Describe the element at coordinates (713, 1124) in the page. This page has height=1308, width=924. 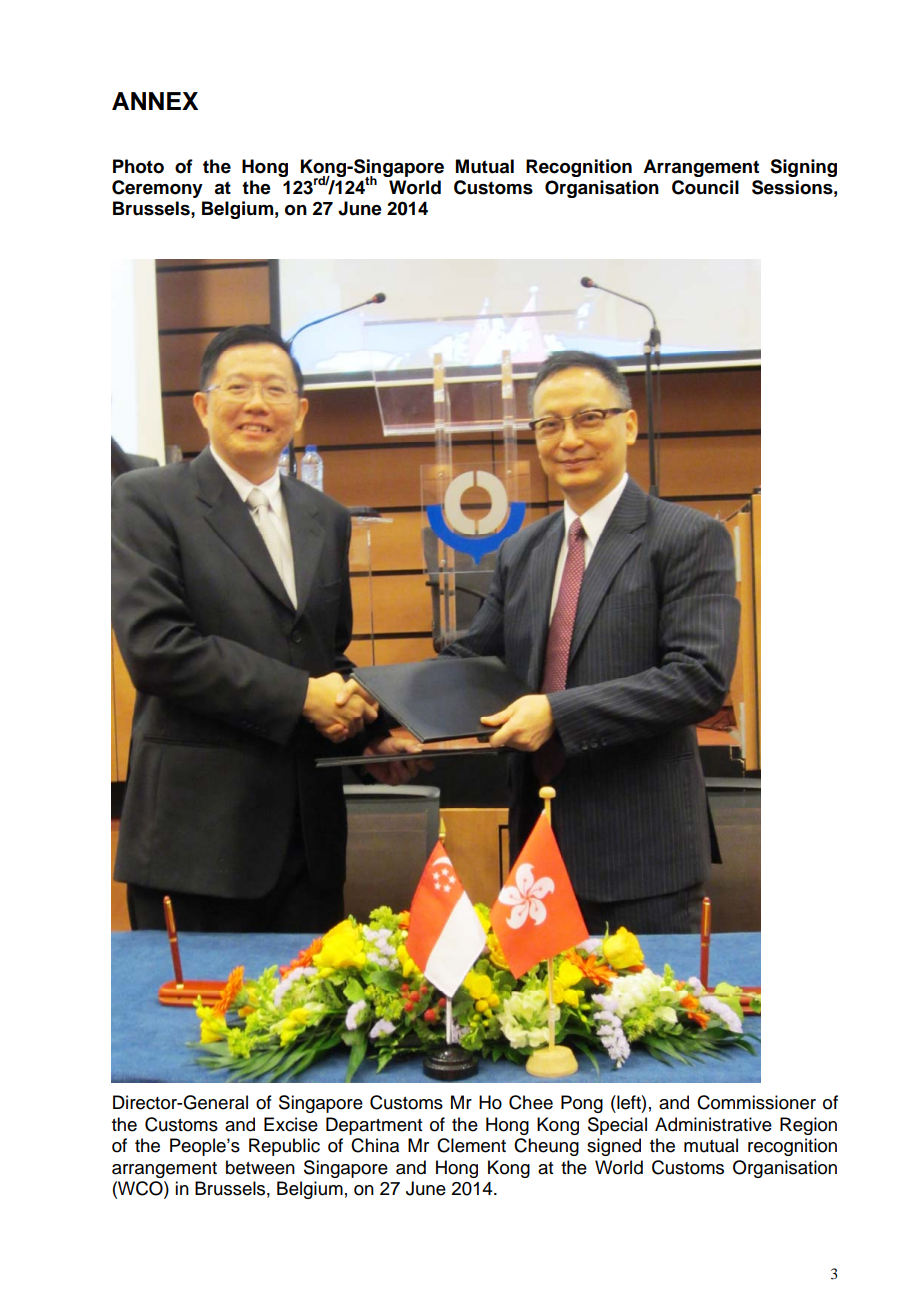
I see `Administrative` at that location.
